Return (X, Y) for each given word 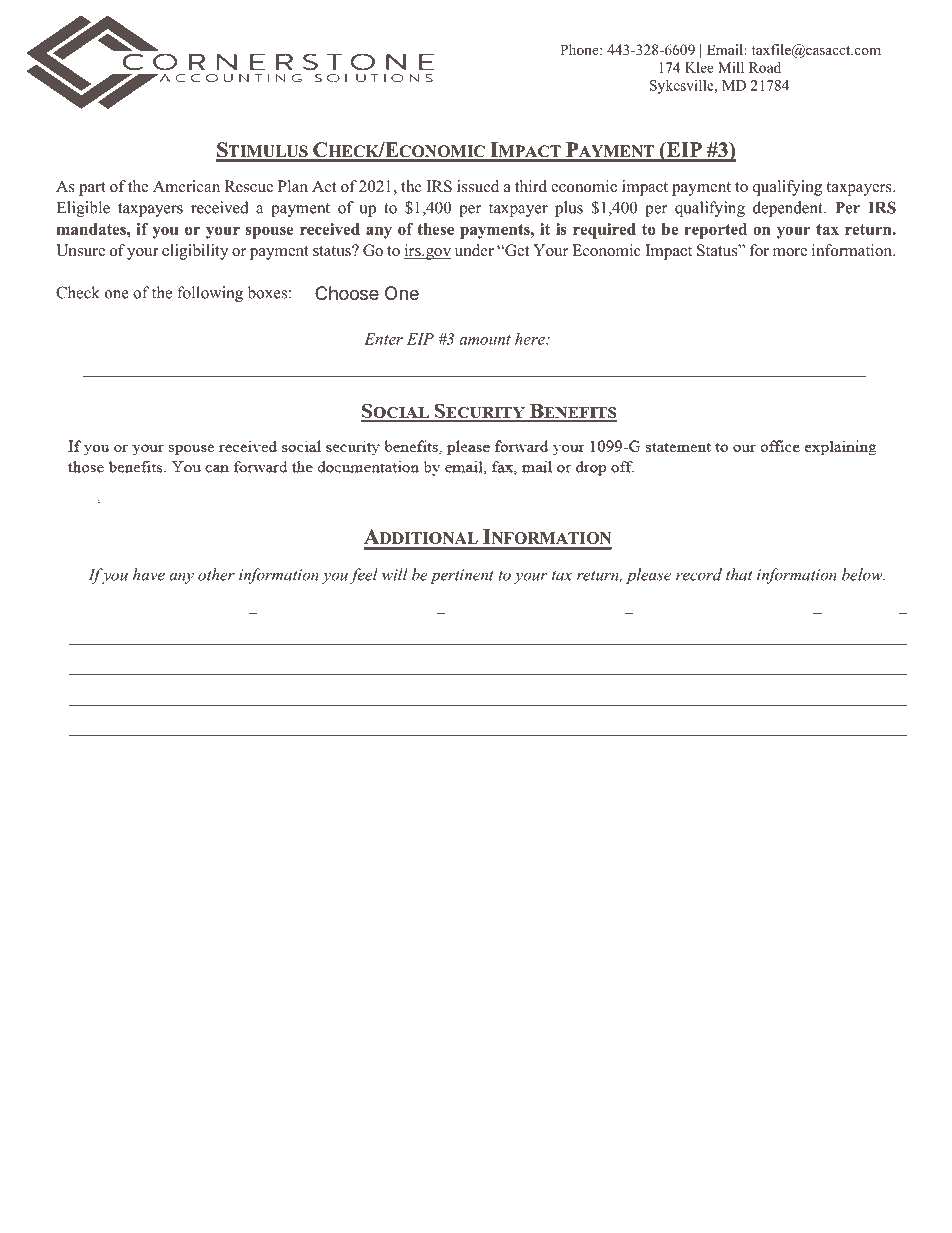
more (790, 252)
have (149, 574)
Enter (383, 339)
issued (478, 186)
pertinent (462, 576)
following (210, 294)
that (739, 574)
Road (765, 67)
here (531, 339)
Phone (580, 49)
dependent (789, 209)
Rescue (249, 186)
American (186, 186)
